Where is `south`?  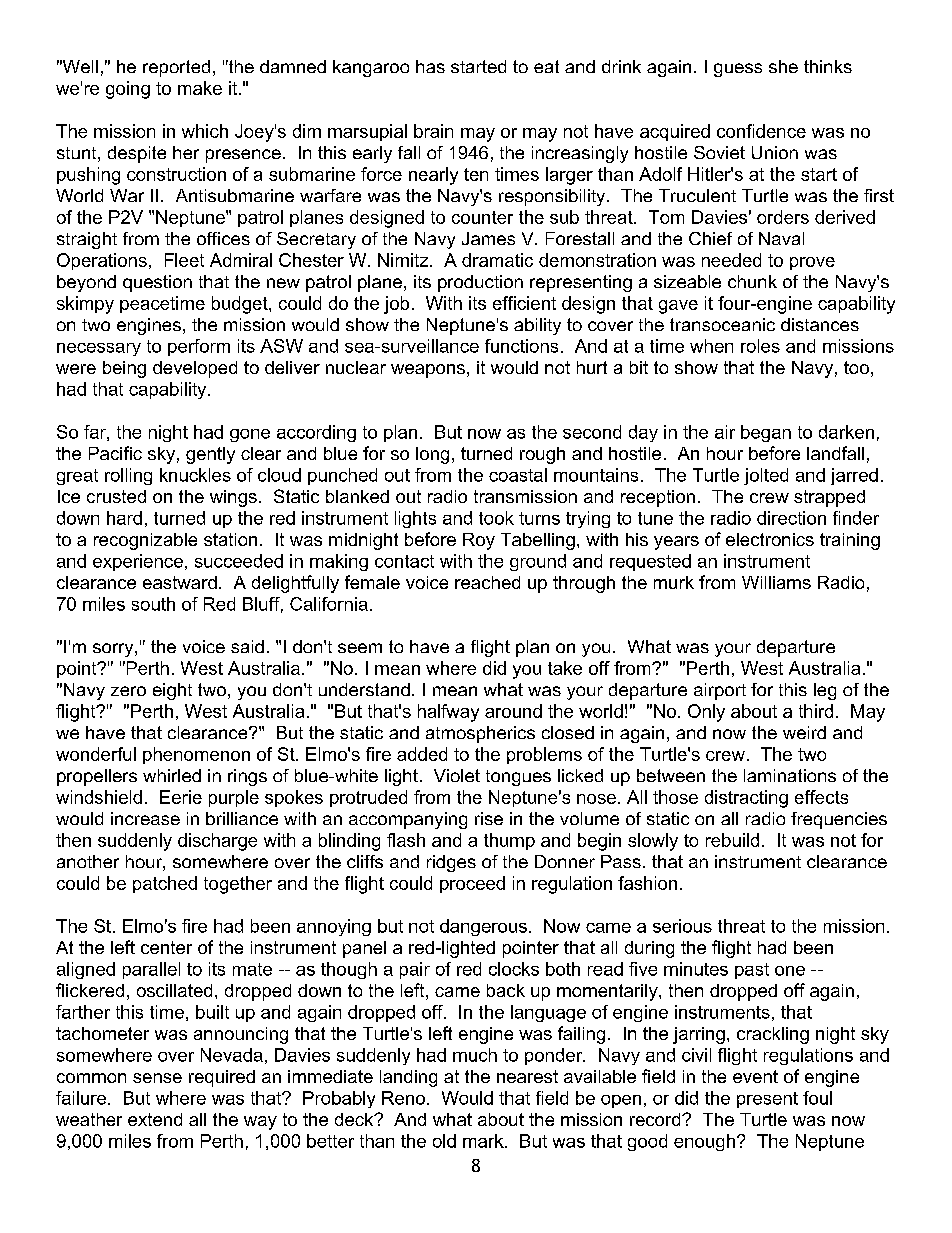
south is located at coordinates (153, 604).
